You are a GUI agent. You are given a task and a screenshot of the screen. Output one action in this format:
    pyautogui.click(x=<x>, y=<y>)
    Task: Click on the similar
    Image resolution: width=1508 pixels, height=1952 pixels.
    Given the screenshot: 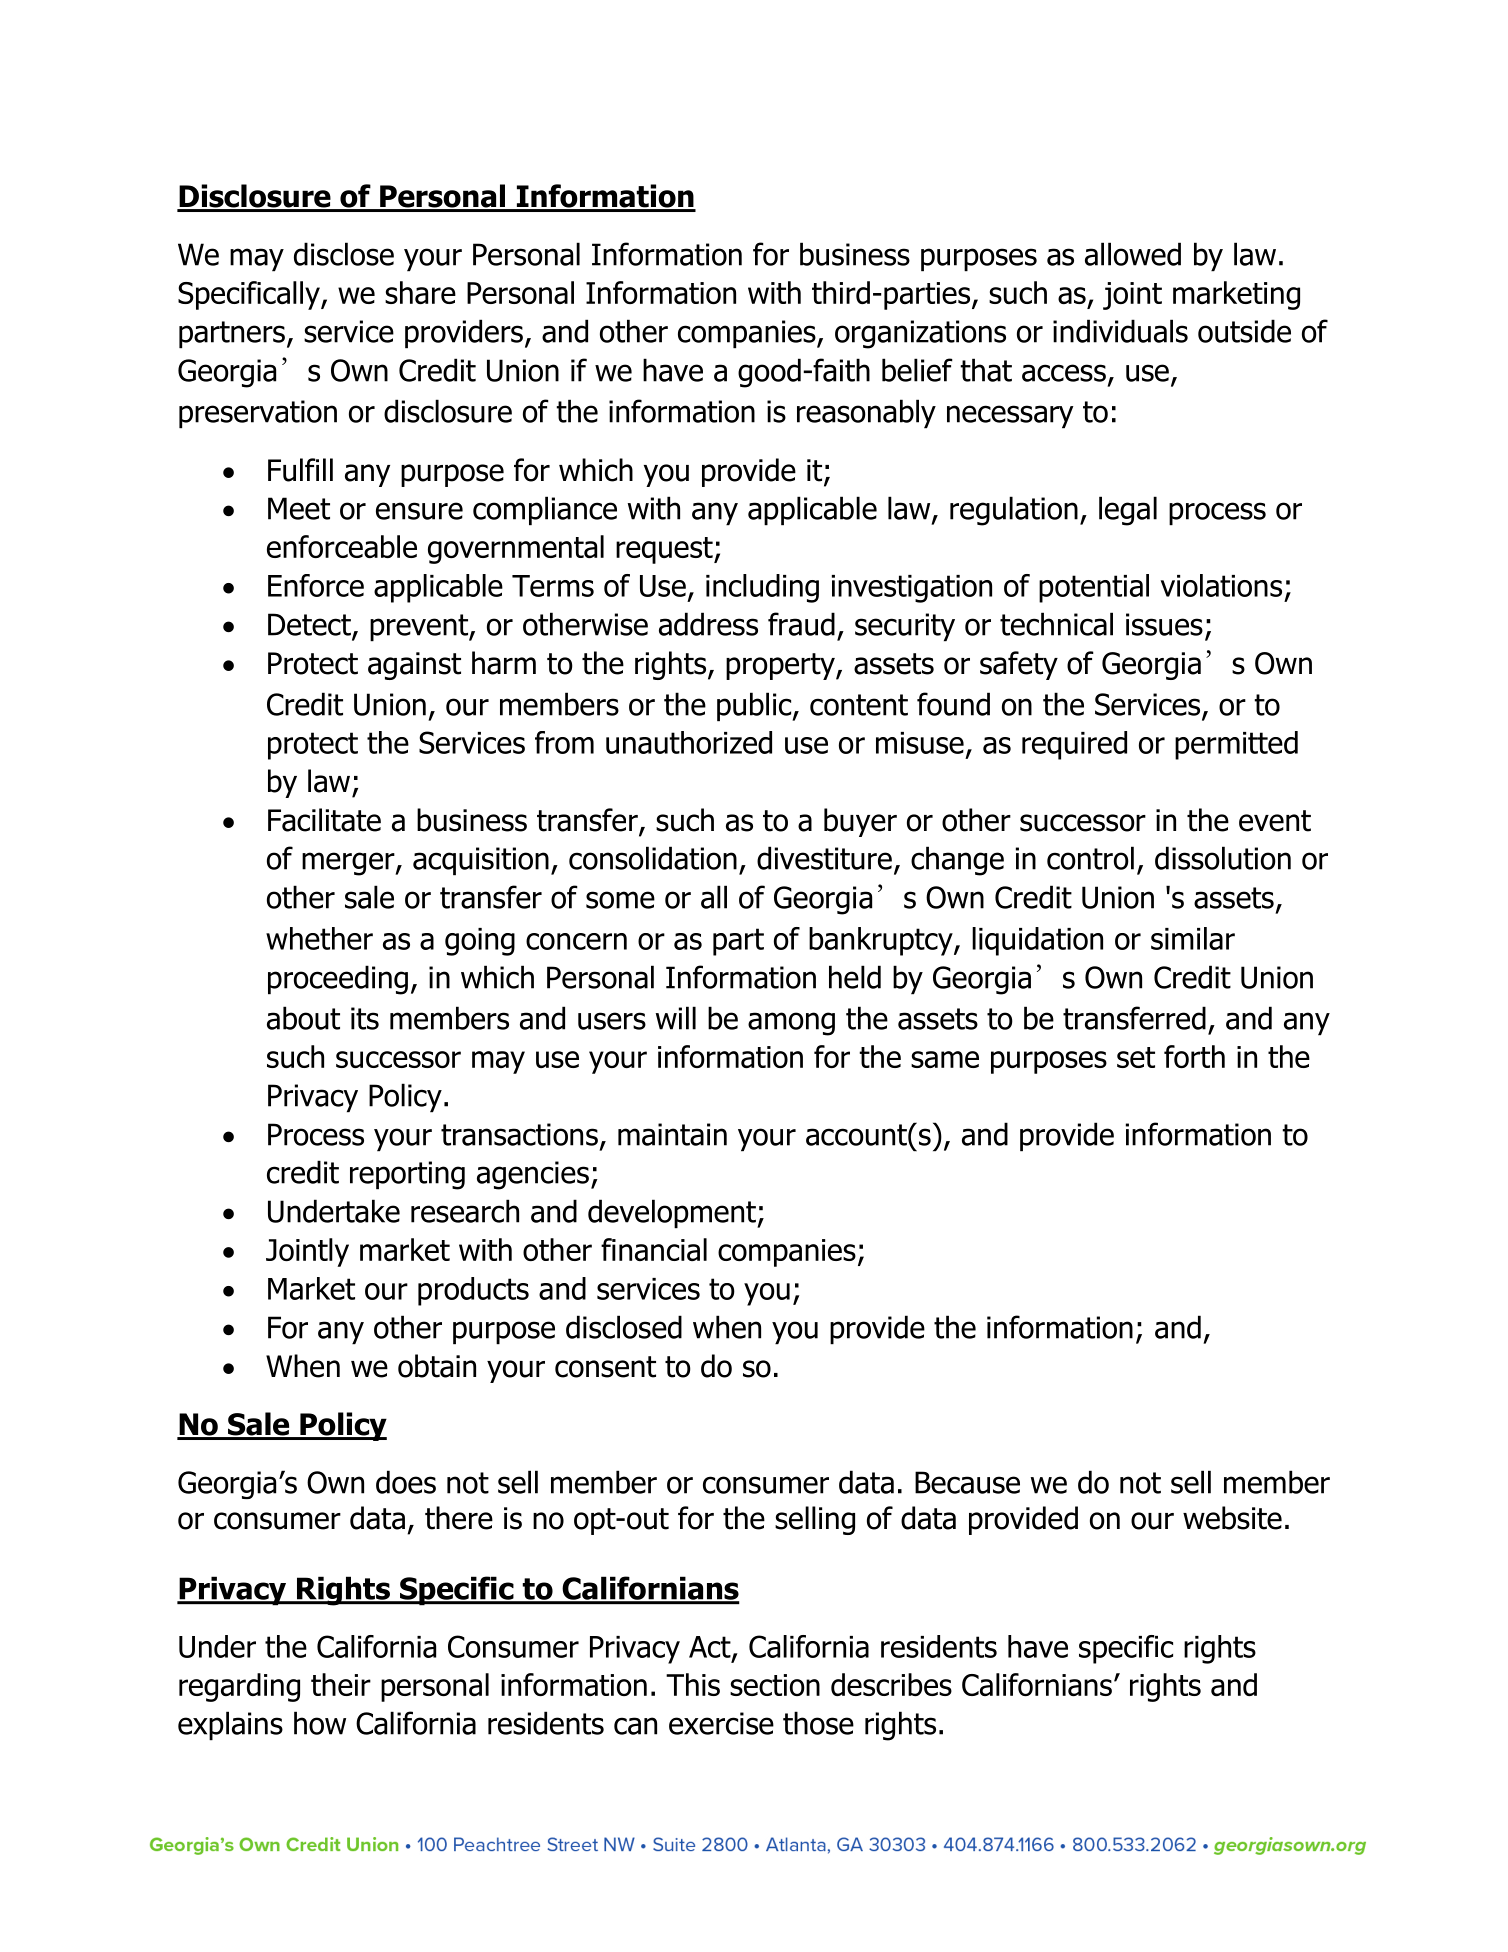 What is the action you would take?
    pyautogui.click(x=1193, y=938)
